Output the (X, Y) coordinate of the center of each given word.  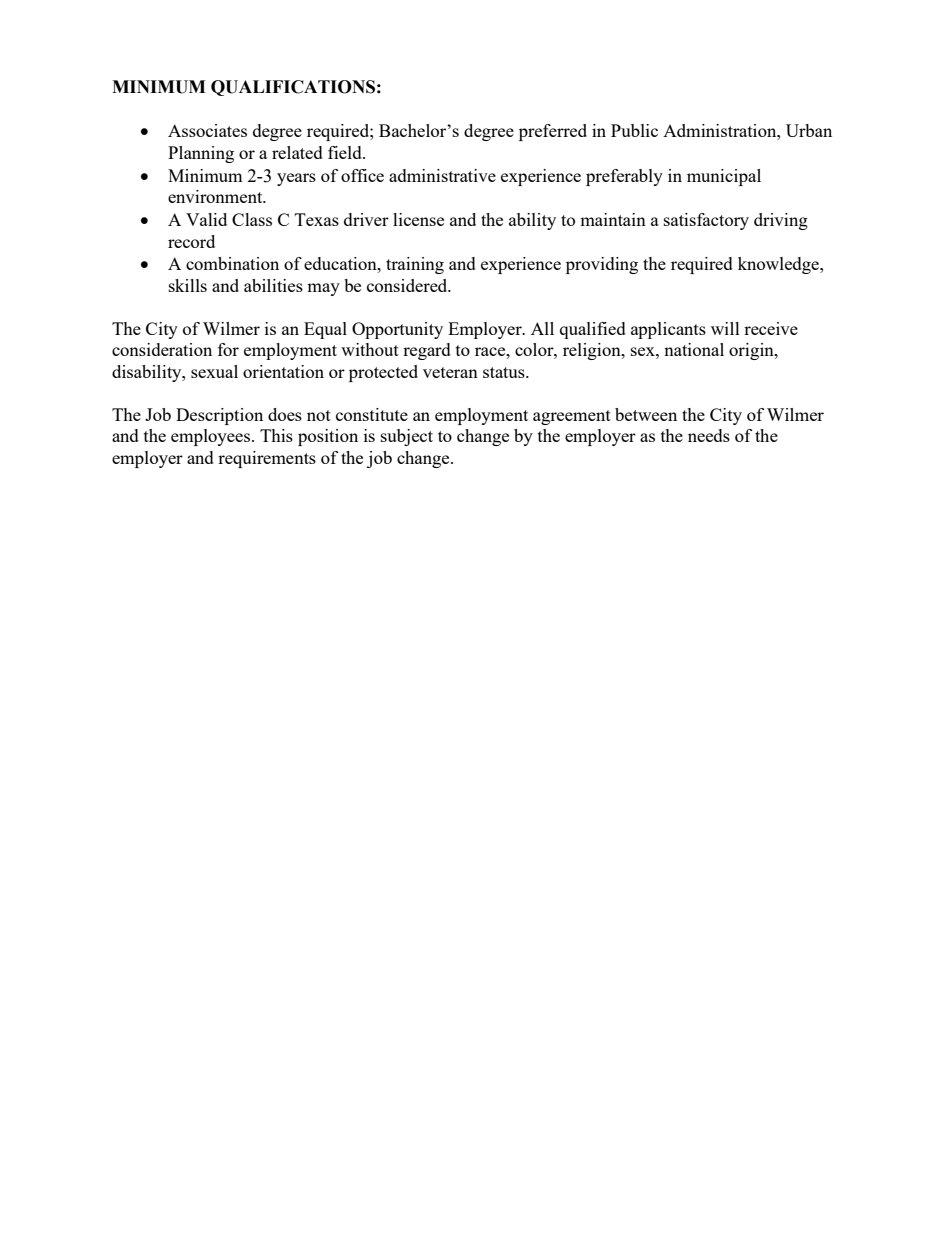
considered (408, 285)
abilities (273, 285)
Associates (207, 130)
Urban (809, 130)
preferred (553, 132)
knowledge (779, 265)
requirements (267, 459)
